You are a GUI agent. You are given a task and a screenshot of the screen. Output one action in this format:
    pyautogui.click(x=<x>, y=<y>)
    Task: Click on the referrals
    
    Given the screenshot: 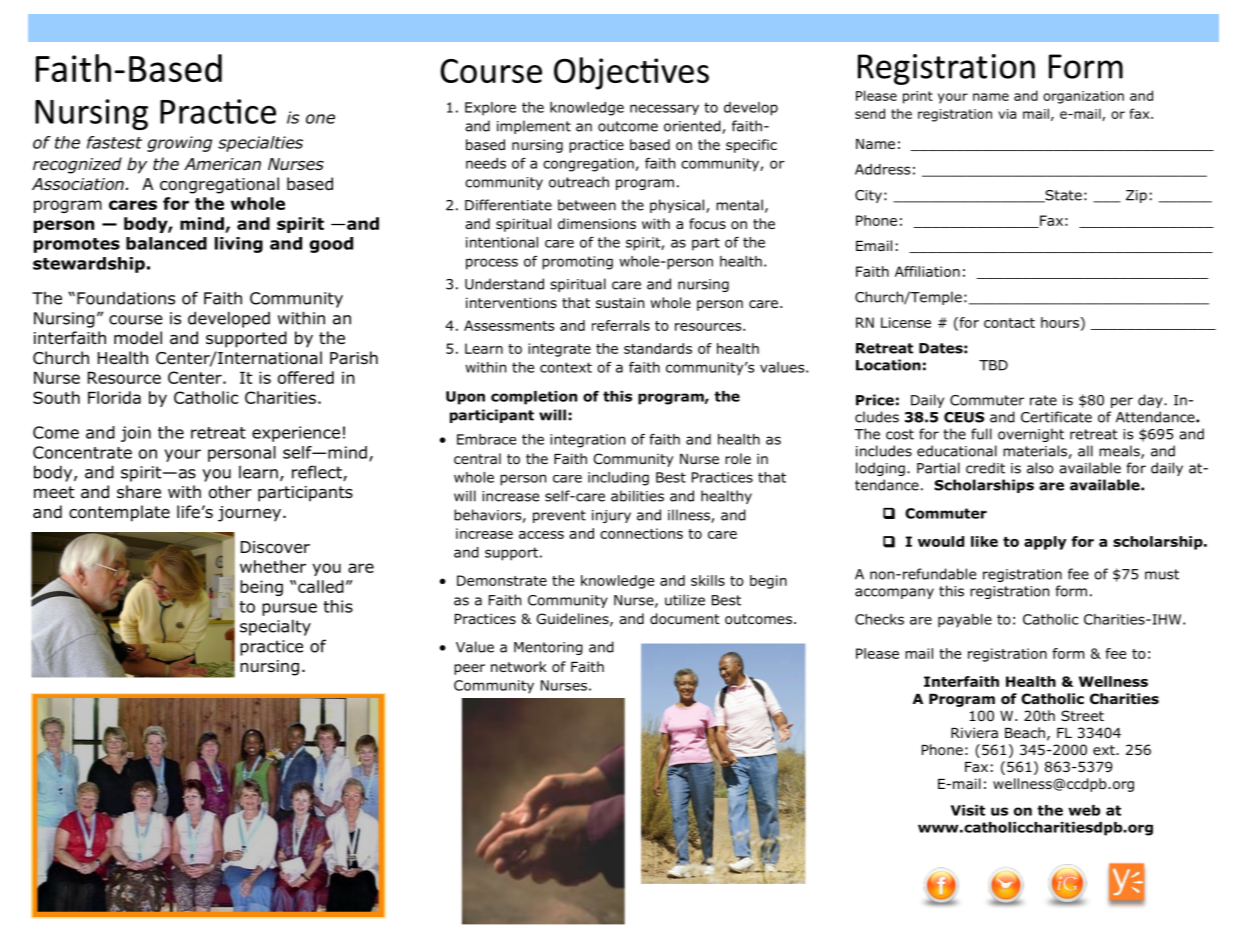 What is the action you would take?
    pyautogui.click(x=621, y=325)
